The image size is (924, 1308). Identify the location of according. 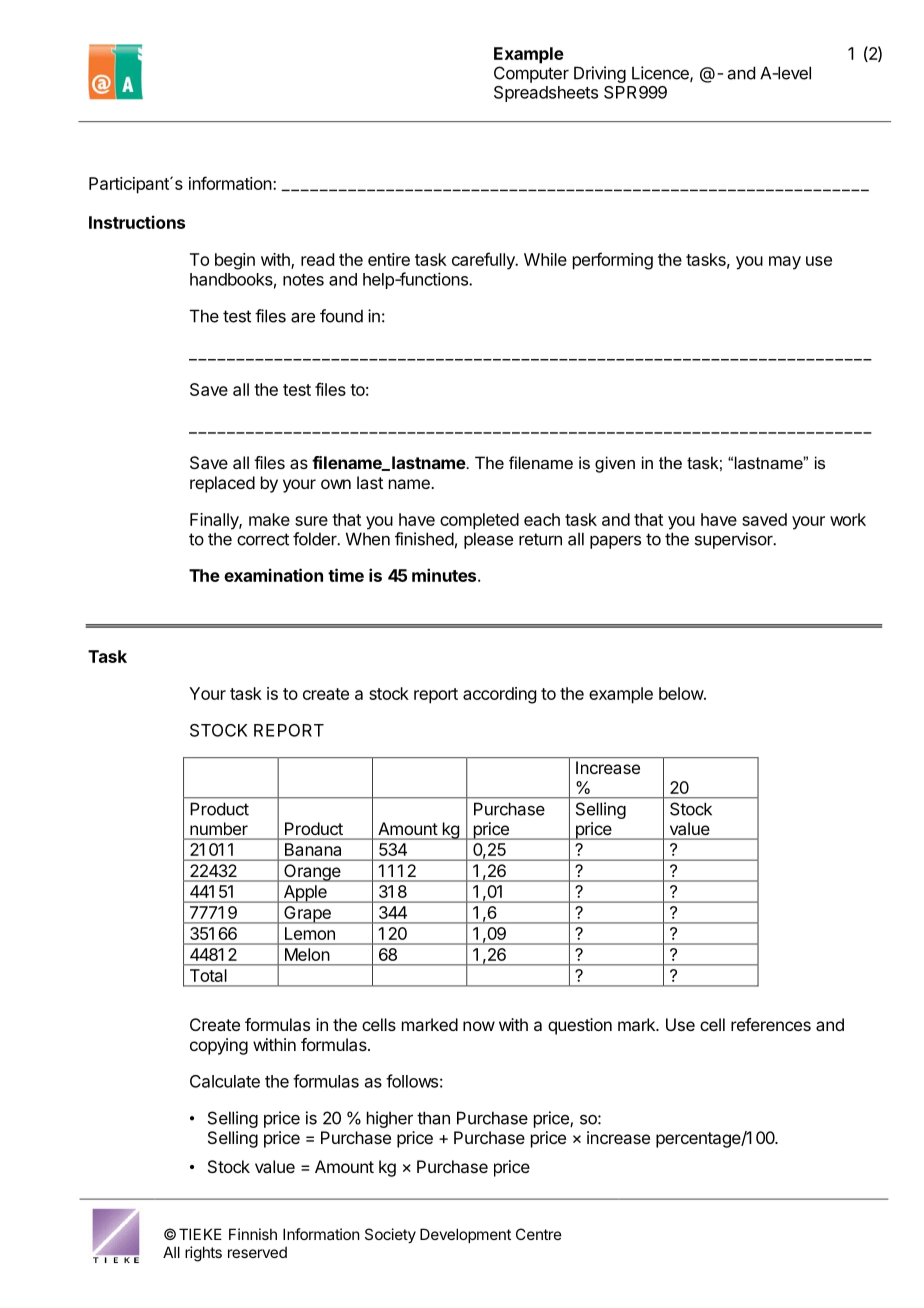
(499, 695).
